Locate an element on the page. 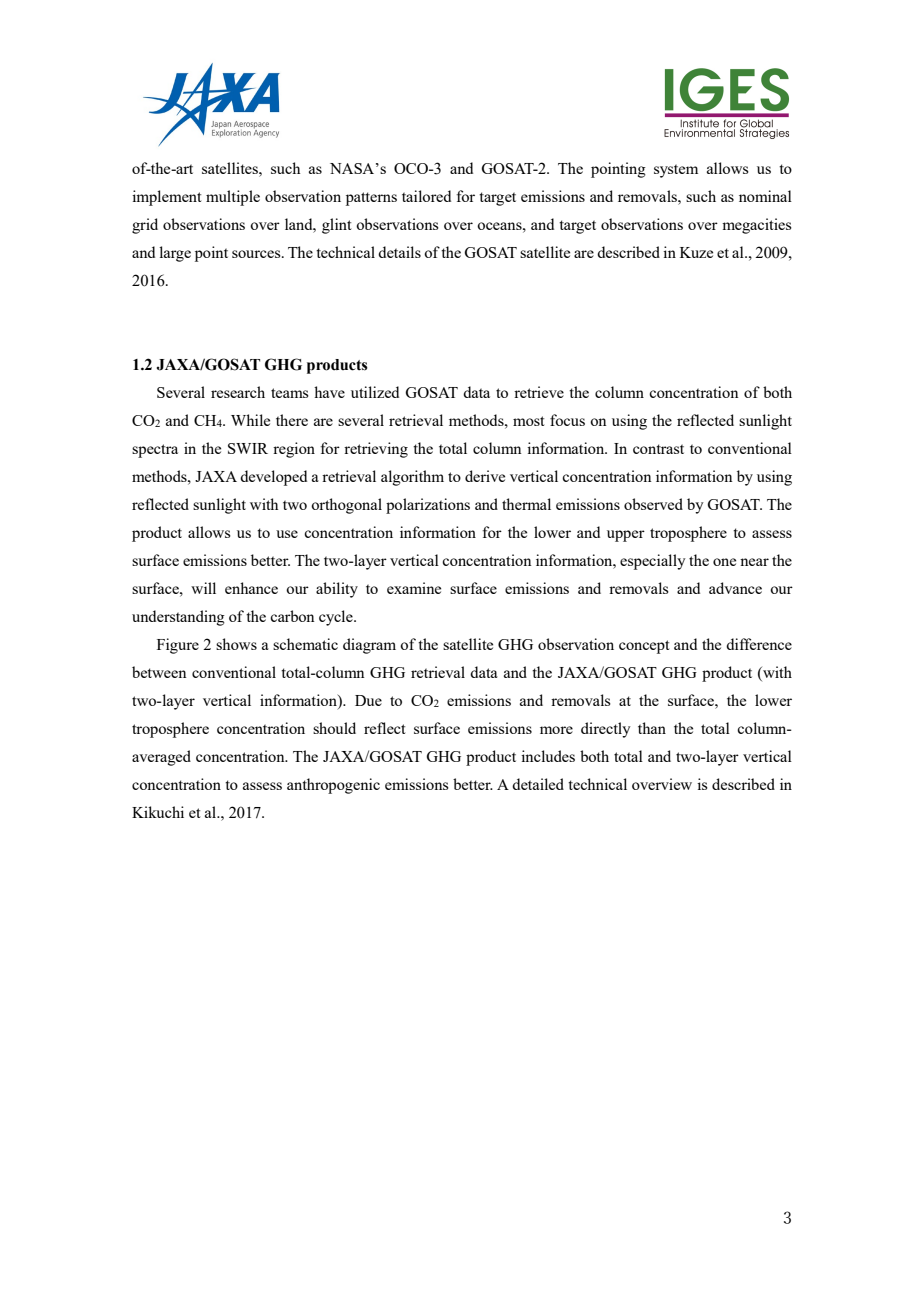 The image size is (924, 1309). advance is located at coordinates (735, 588).
